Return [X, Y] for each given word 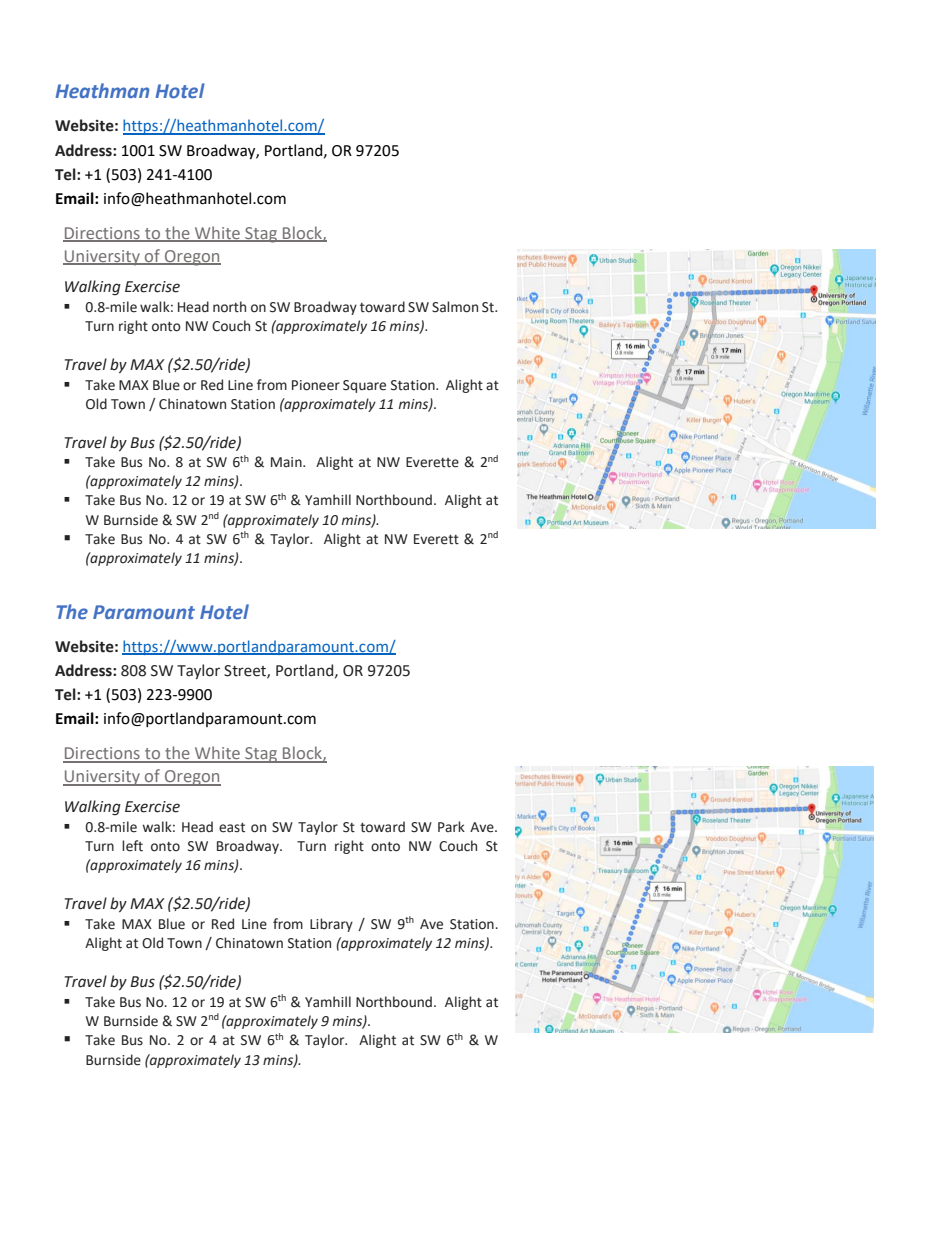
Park [451, 826]
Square [364, 386]
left [132, 846]
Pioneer [316, 385]
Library [331, 925]
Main [287, 462]
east [232, 828]
